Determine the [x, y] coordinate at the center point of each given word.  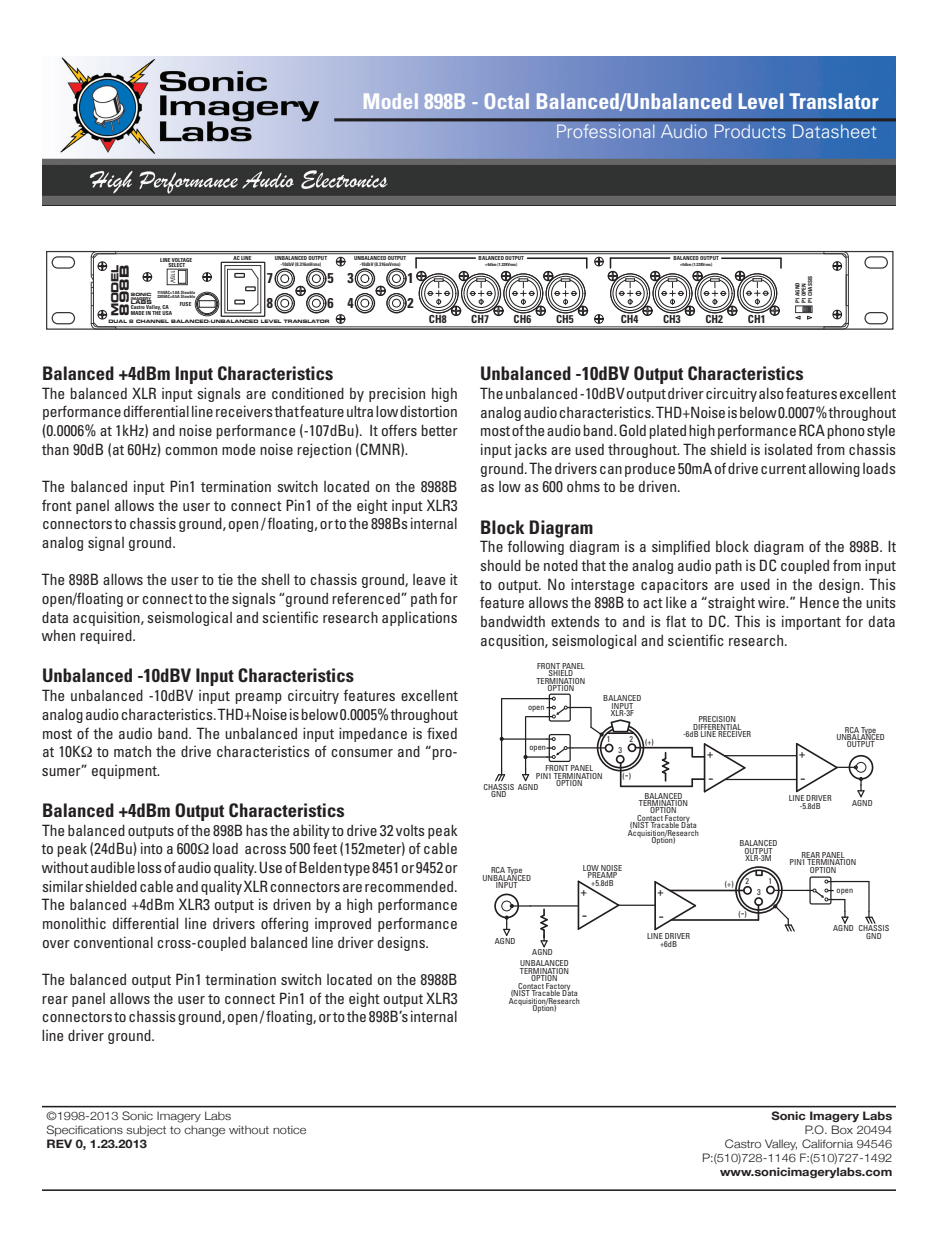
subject [146, 1130]
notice [289, 1129]
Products [750, 131]
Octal [507, 101]
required [107, 636]
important [811, 622]
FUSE [185, 304]
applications [419, 618]
